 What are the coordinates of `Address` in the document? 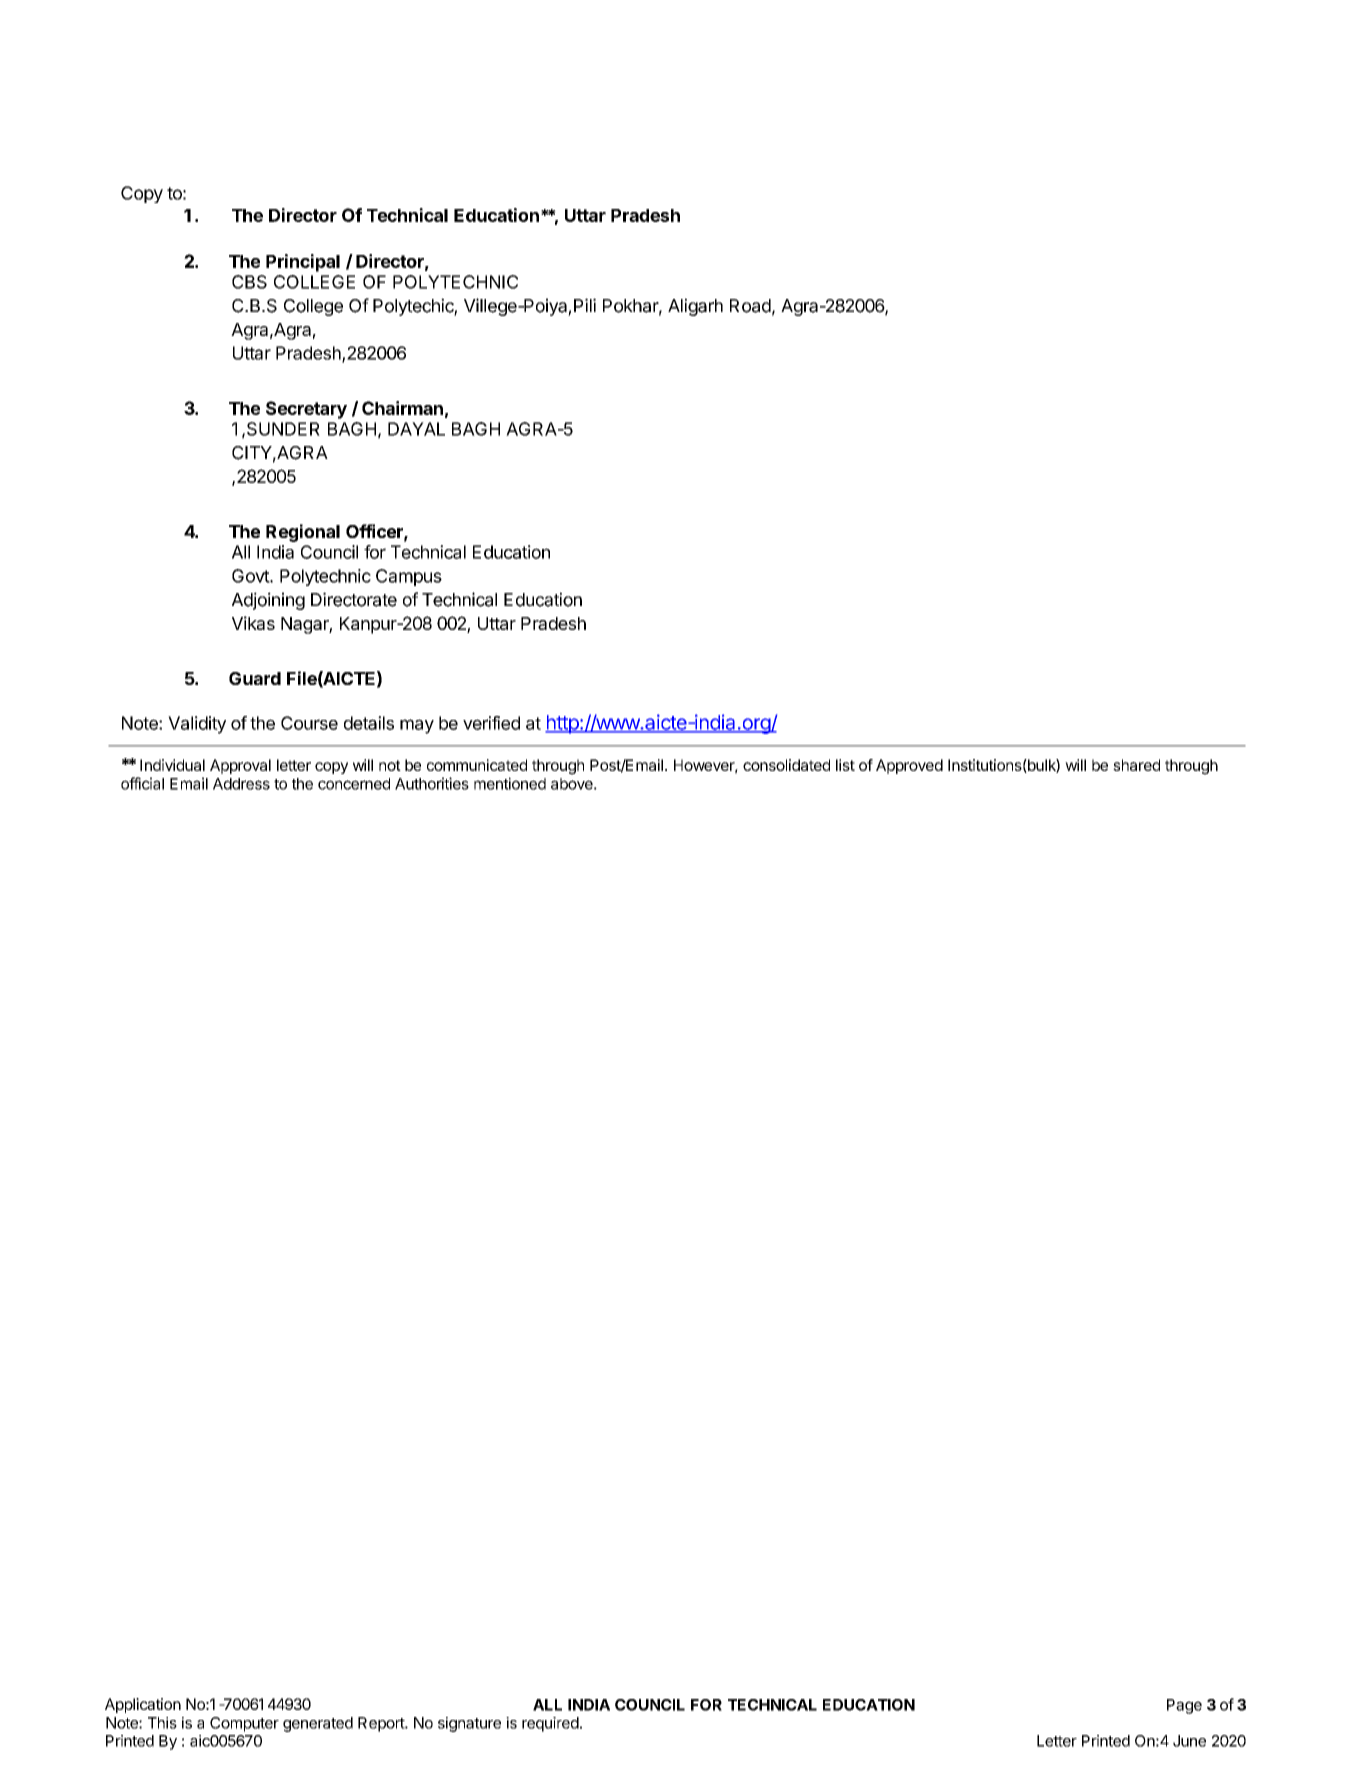 It's located at (241, 784).
